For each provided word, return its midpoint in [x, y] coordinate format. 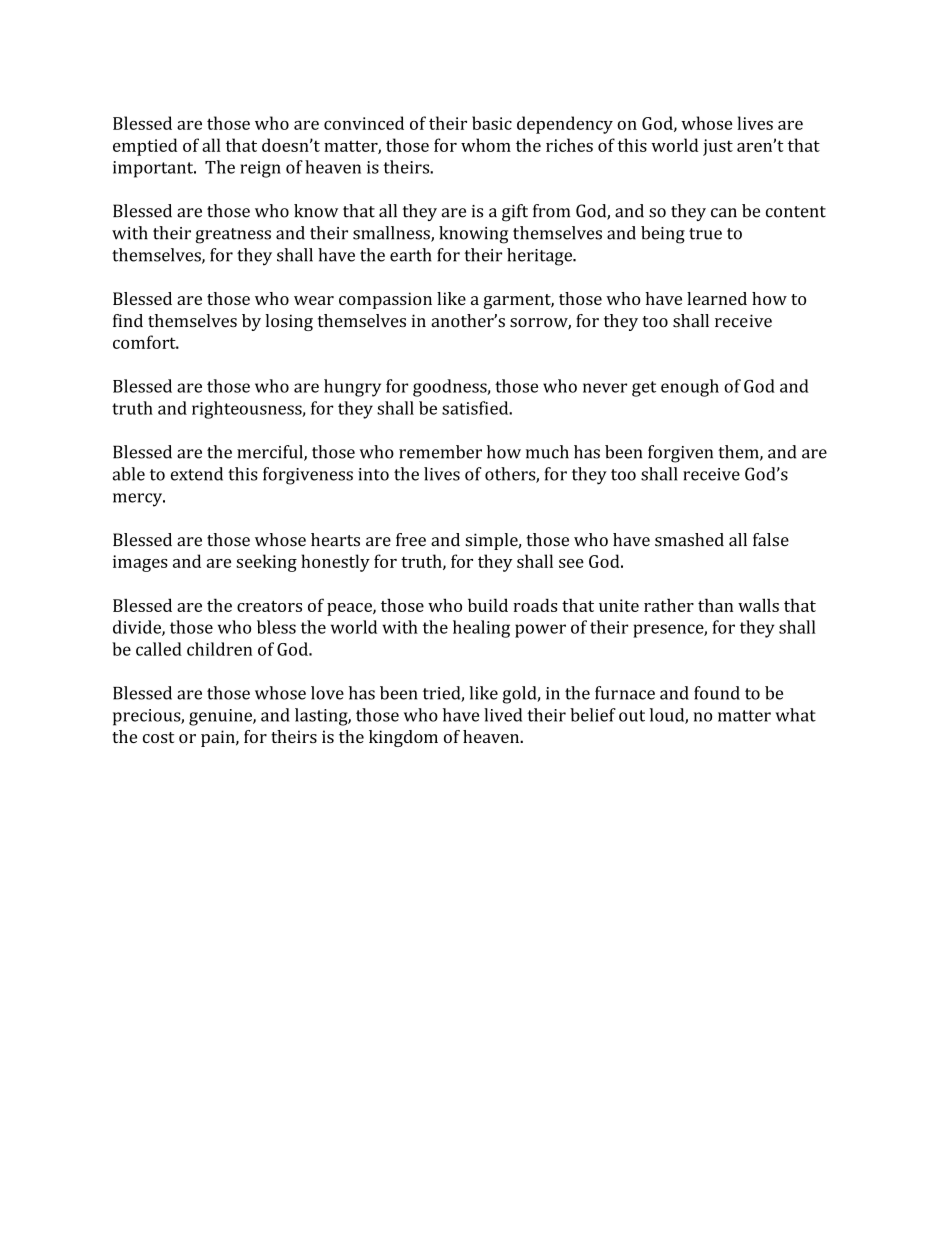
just [718, 147]
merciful [271, 453]
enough [690, 388]
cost [158, 737]
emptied [145, 147]
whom [486, 145]
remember [440, 452]
